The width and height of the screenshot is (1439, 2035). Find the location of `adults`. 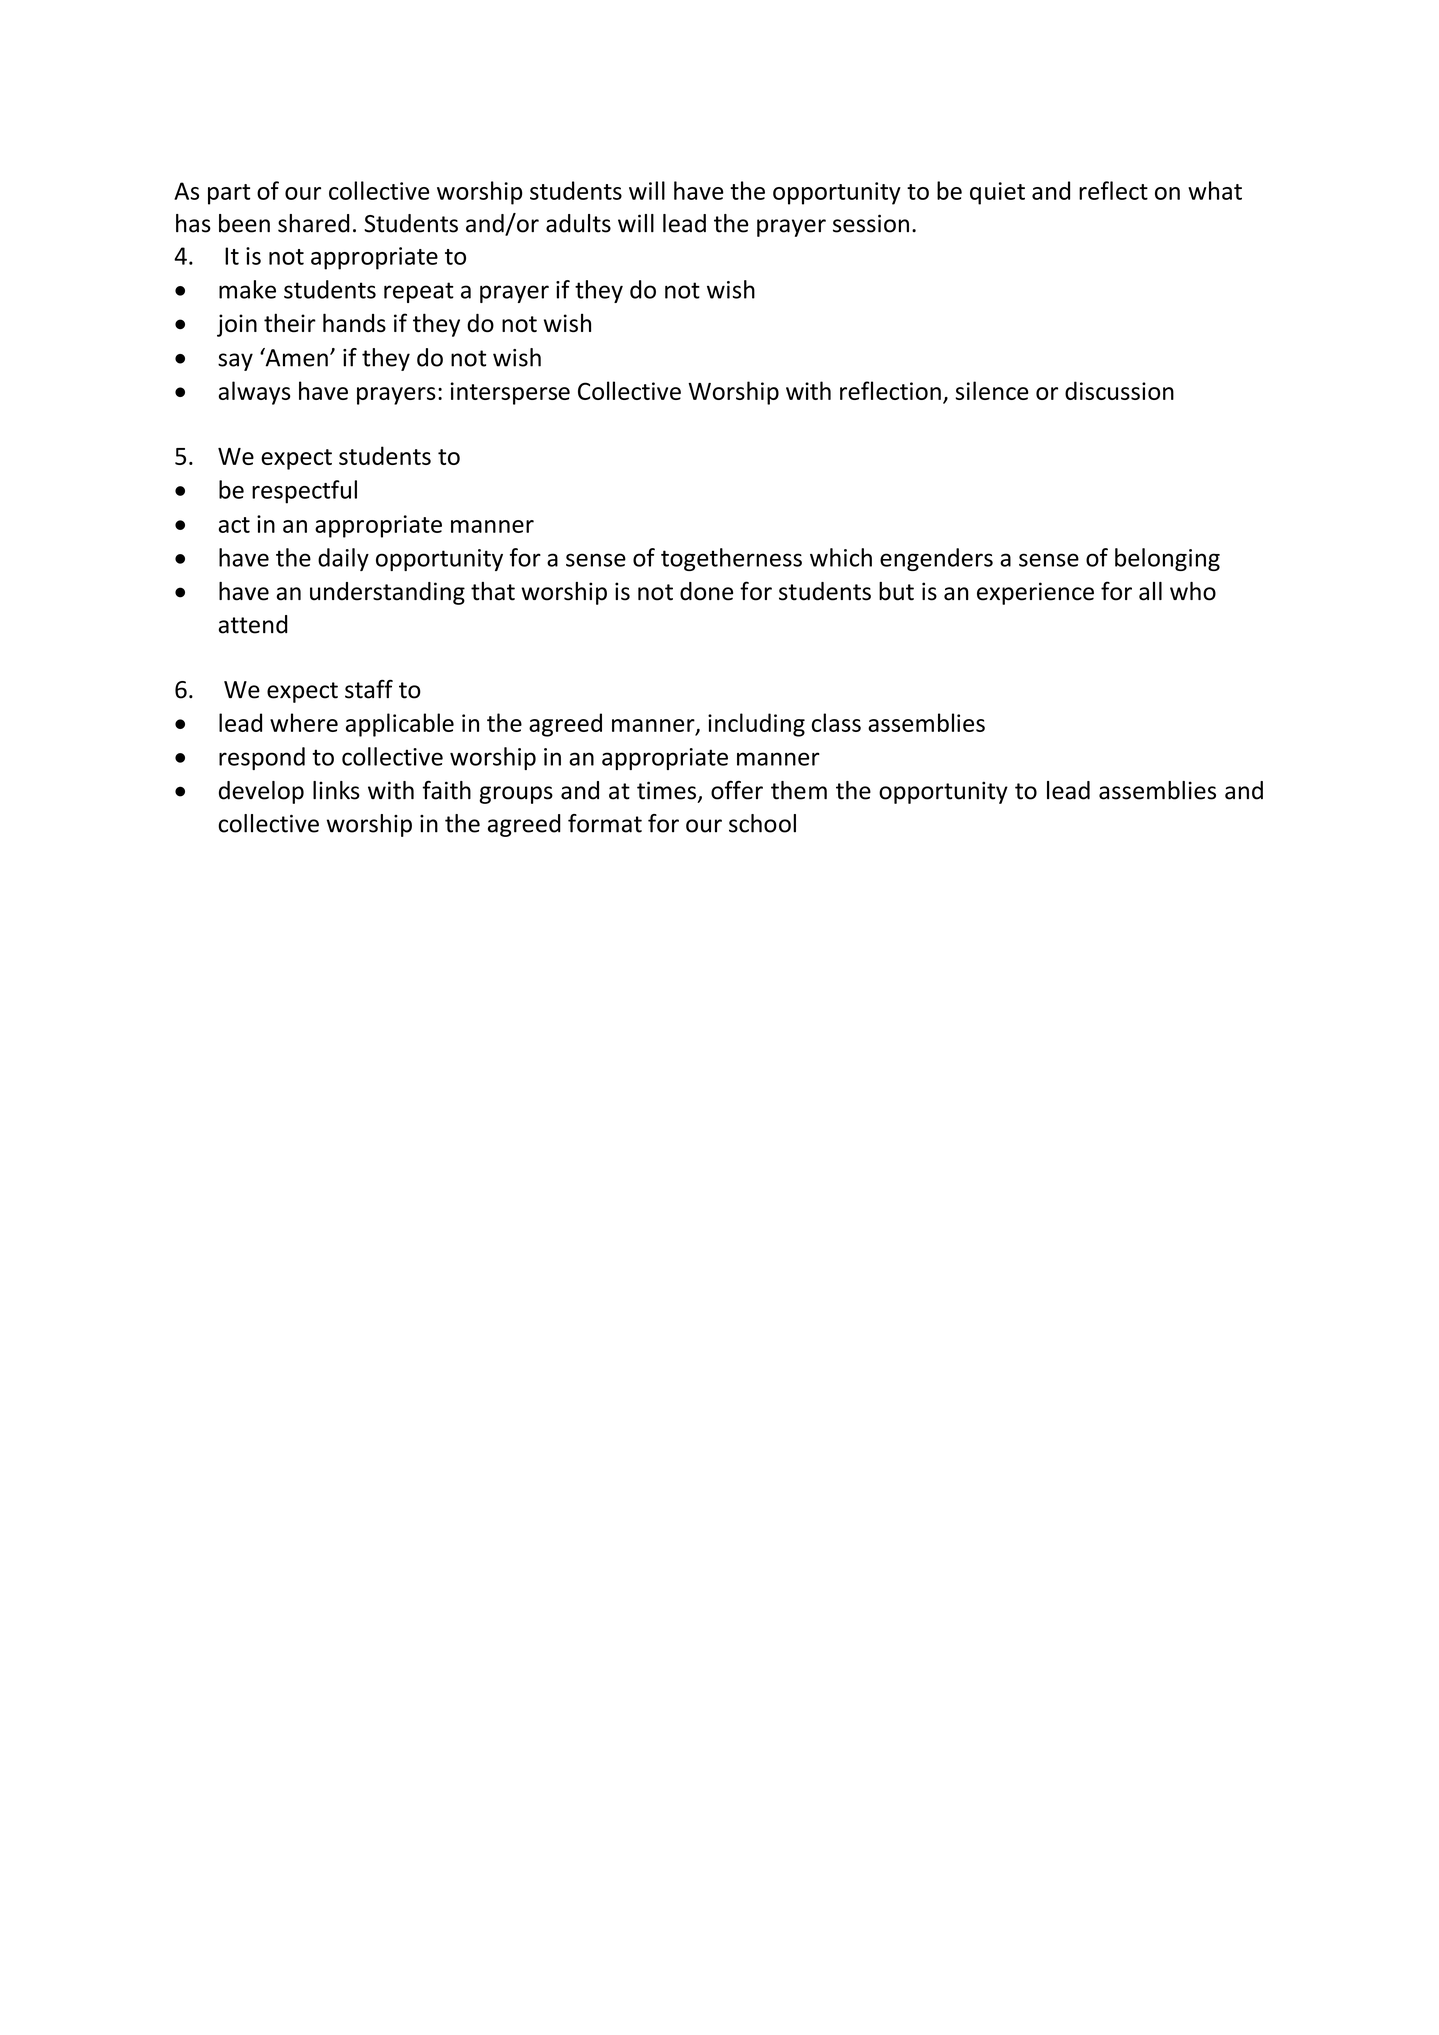

adults is located at coordinates (578, 223).
